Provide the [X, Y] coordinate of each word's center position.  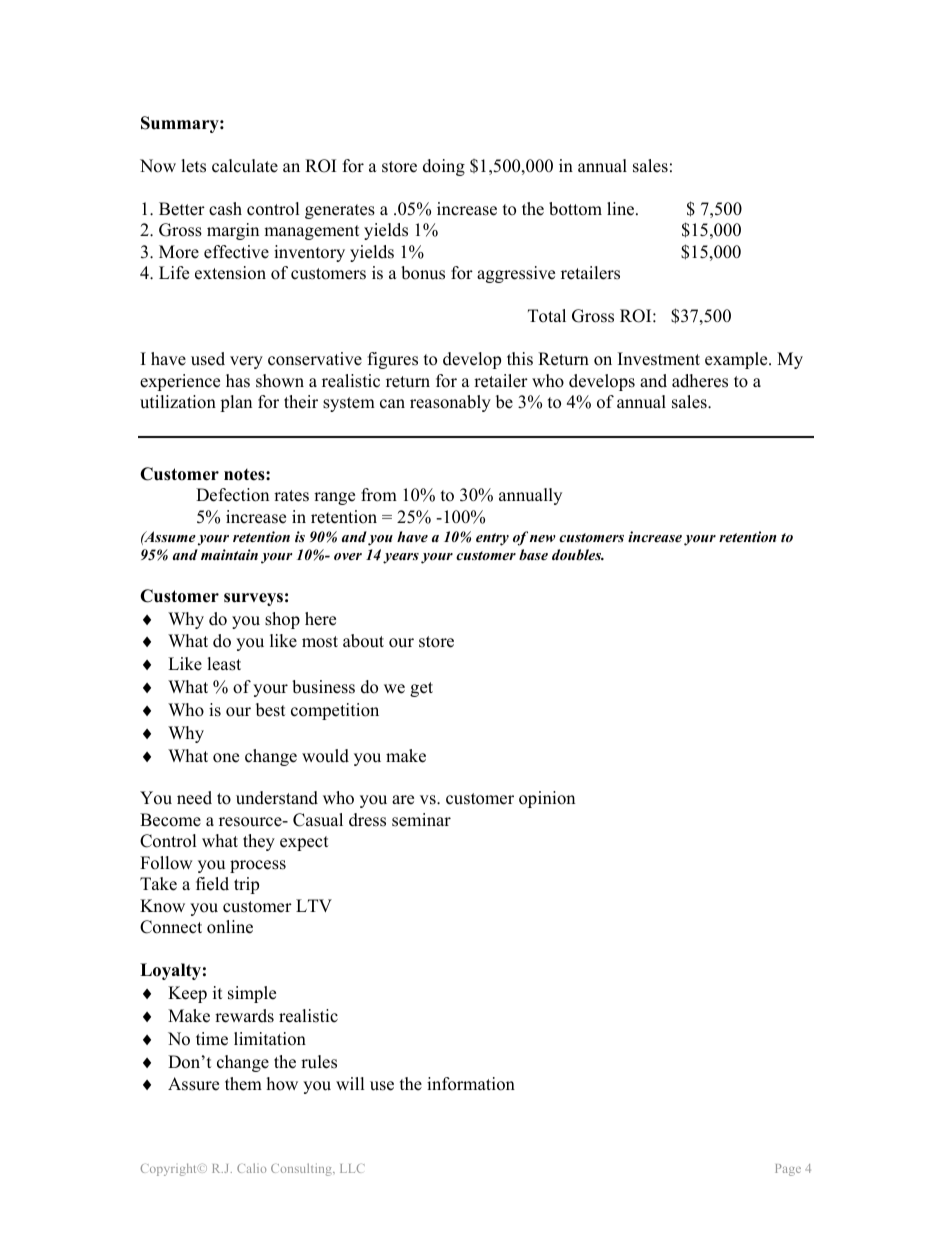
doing [444, 167]
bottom [575, 209]
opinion [547, 799]
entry [492, 539]
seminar [421, 820]
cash [225, 209]
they [259, 842]
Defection [232, 495]
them [243, 1084]
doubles [578, 554]
